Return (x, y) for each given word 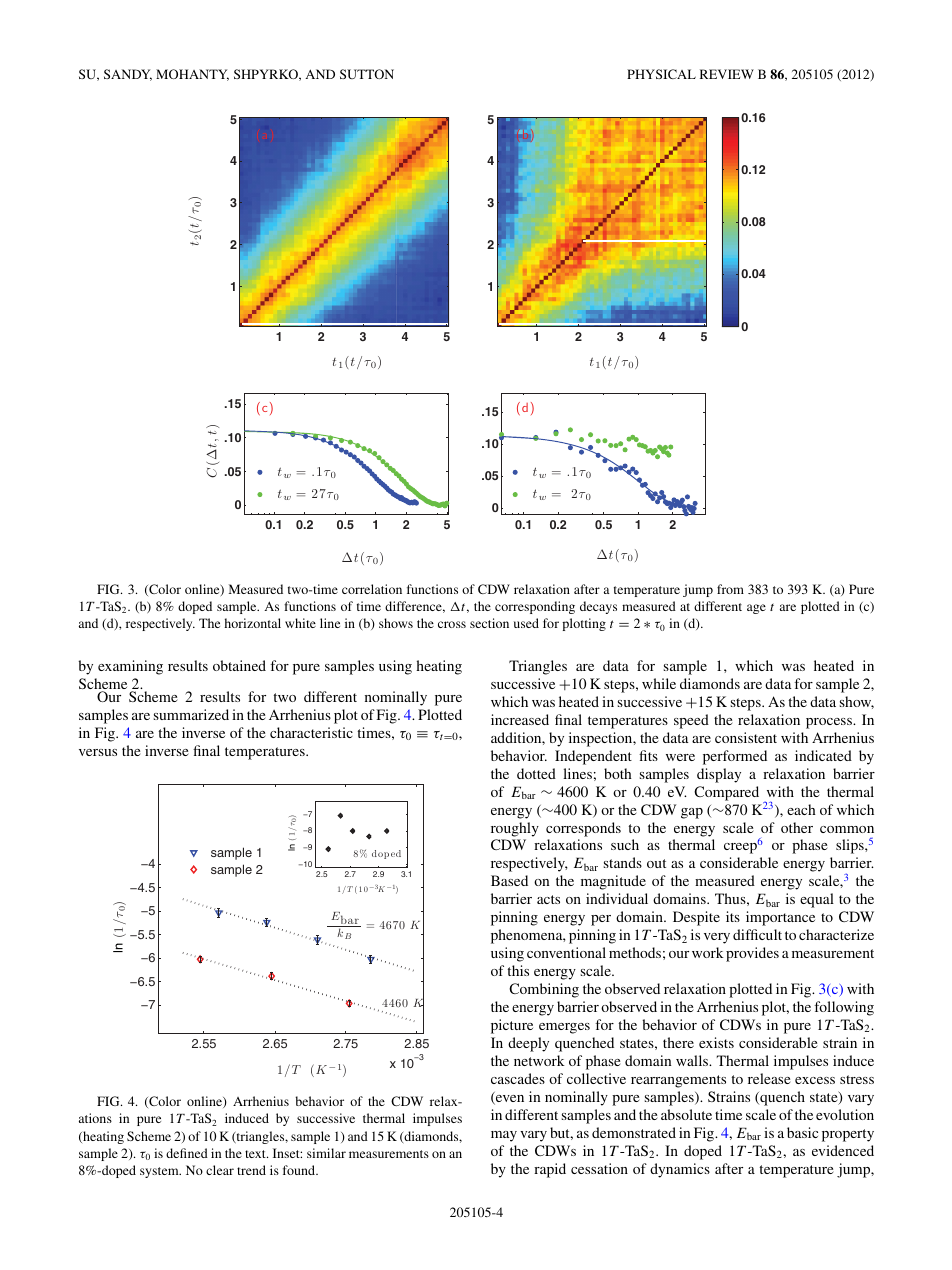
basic (802, 1132)
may (504, 1136)
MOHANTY (192, 75)
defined (187, 1153)
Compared (726, 793)
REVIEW (727, 74)
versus (98, 752)
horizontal (252, 623)
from (730, 589)
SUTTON (367, 74)
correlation (372, 589)
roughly (515, 829)
